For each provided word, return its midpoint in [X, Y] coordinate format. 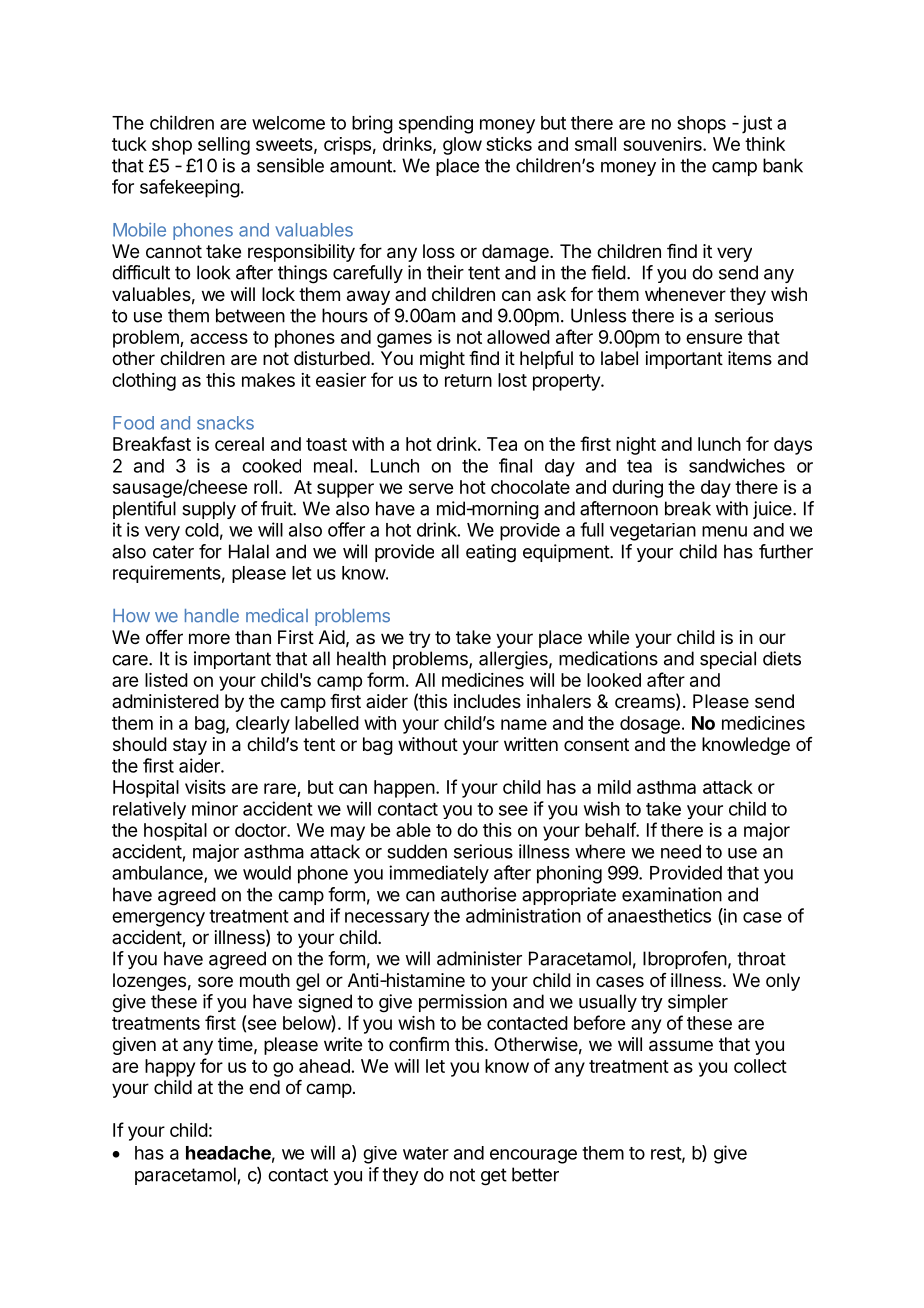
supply [209, 510]
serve [431, 488]
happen [404, 789]
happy [170, 1068]
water [426, 1153]
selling [224, 146]
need [681, 851]
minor [215, 808]
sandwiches [737, 465]
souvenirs [663, 144]
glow [462, 146]
